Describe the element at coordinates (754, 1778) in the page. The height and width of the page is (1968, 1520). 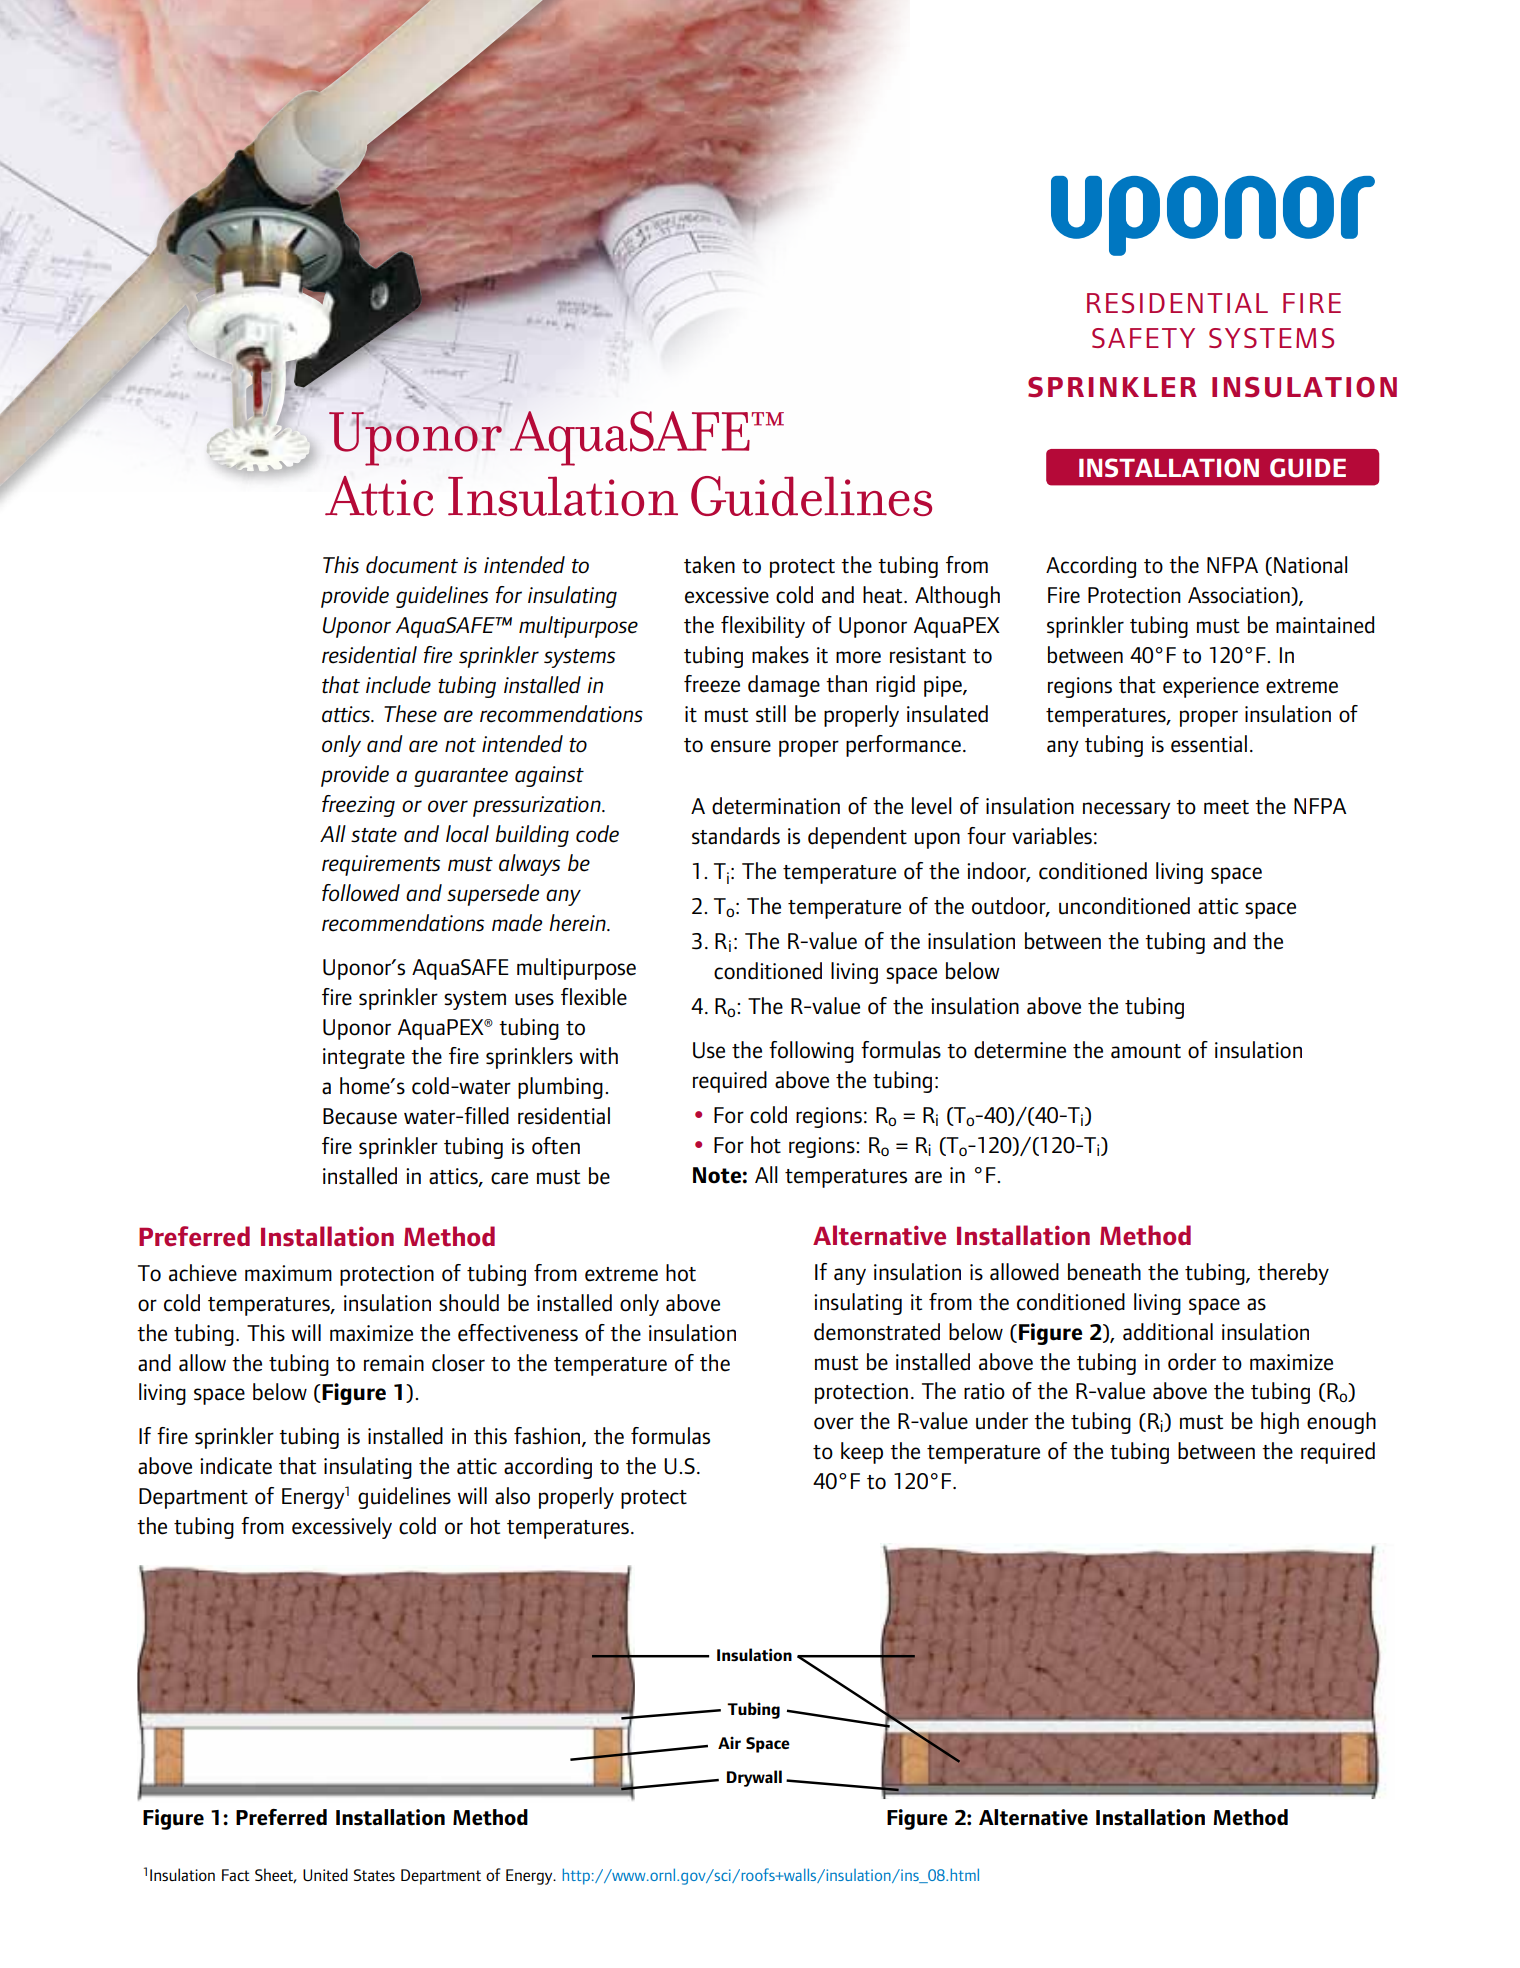
I see `Drywall` at that location.
